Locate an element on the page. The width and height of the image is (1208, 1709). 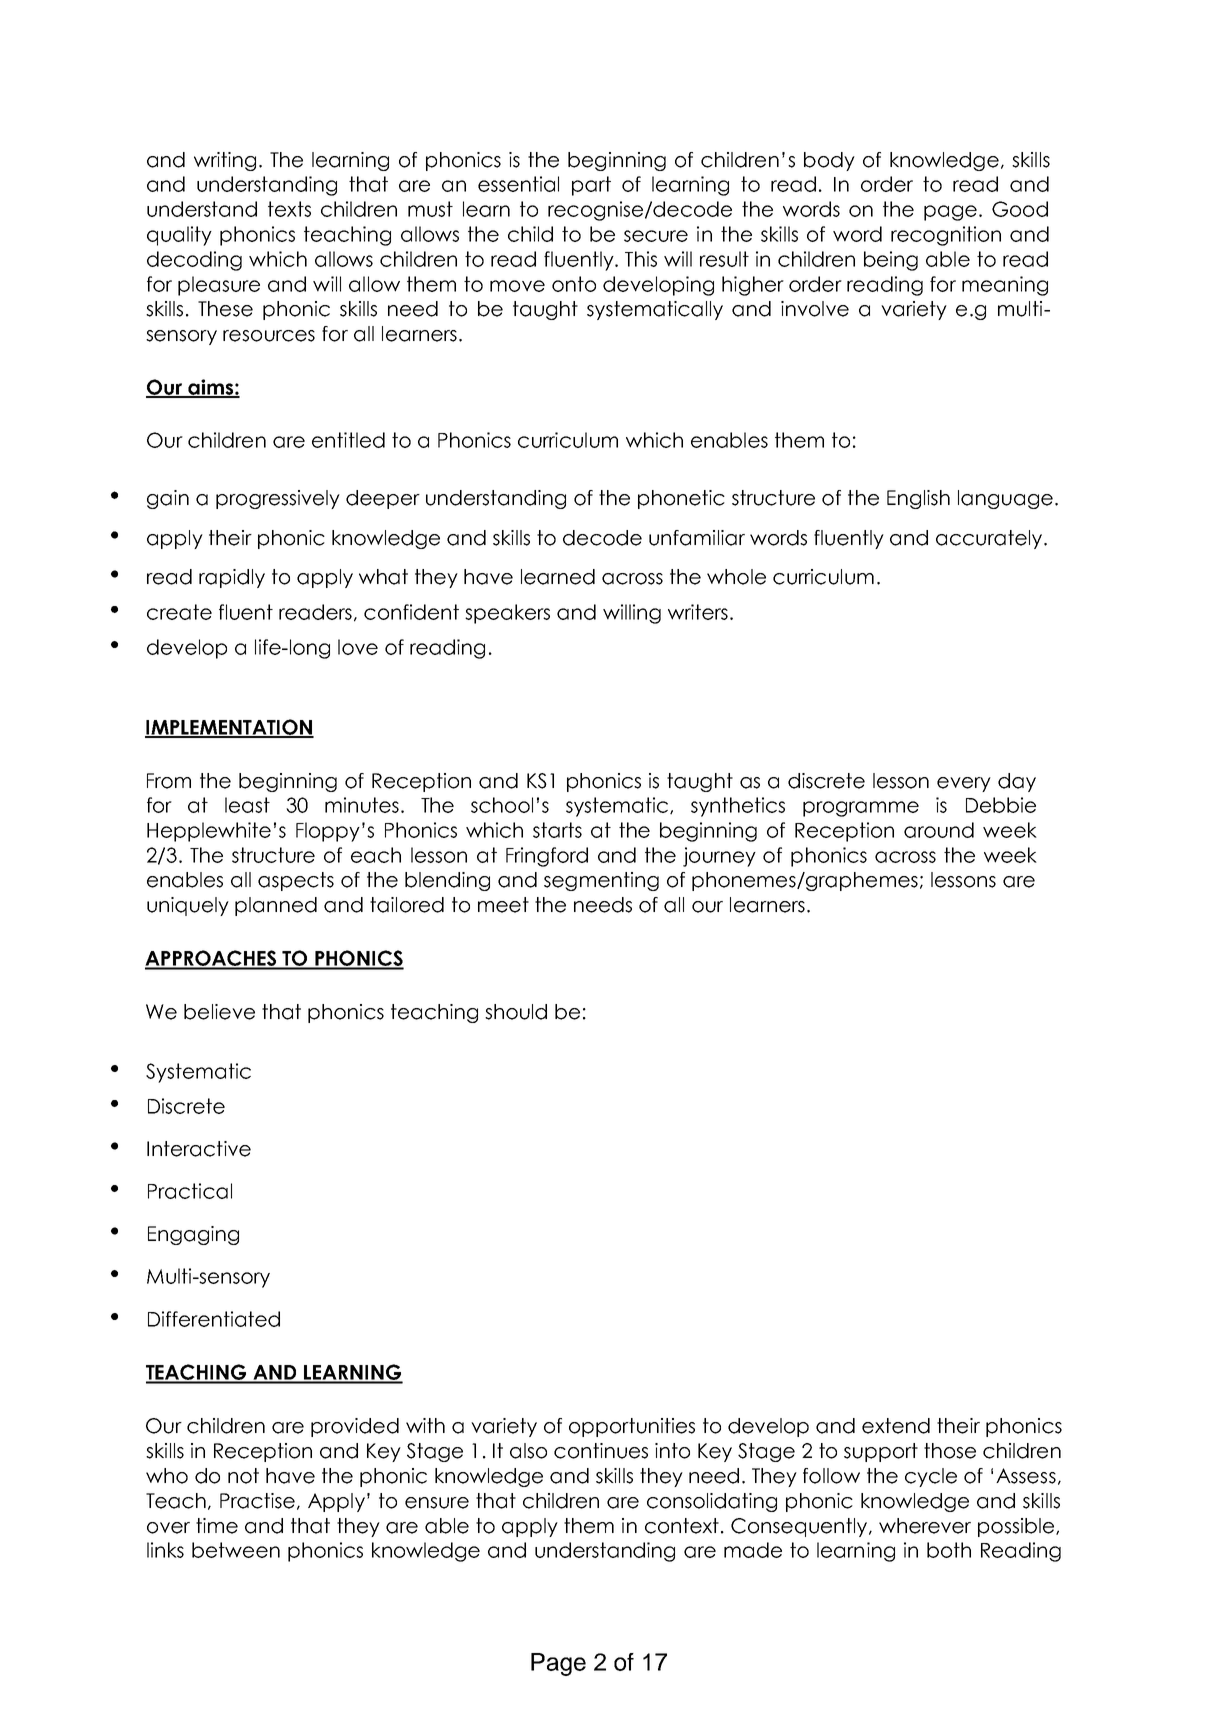
part is located at coordinates (591, 186).
